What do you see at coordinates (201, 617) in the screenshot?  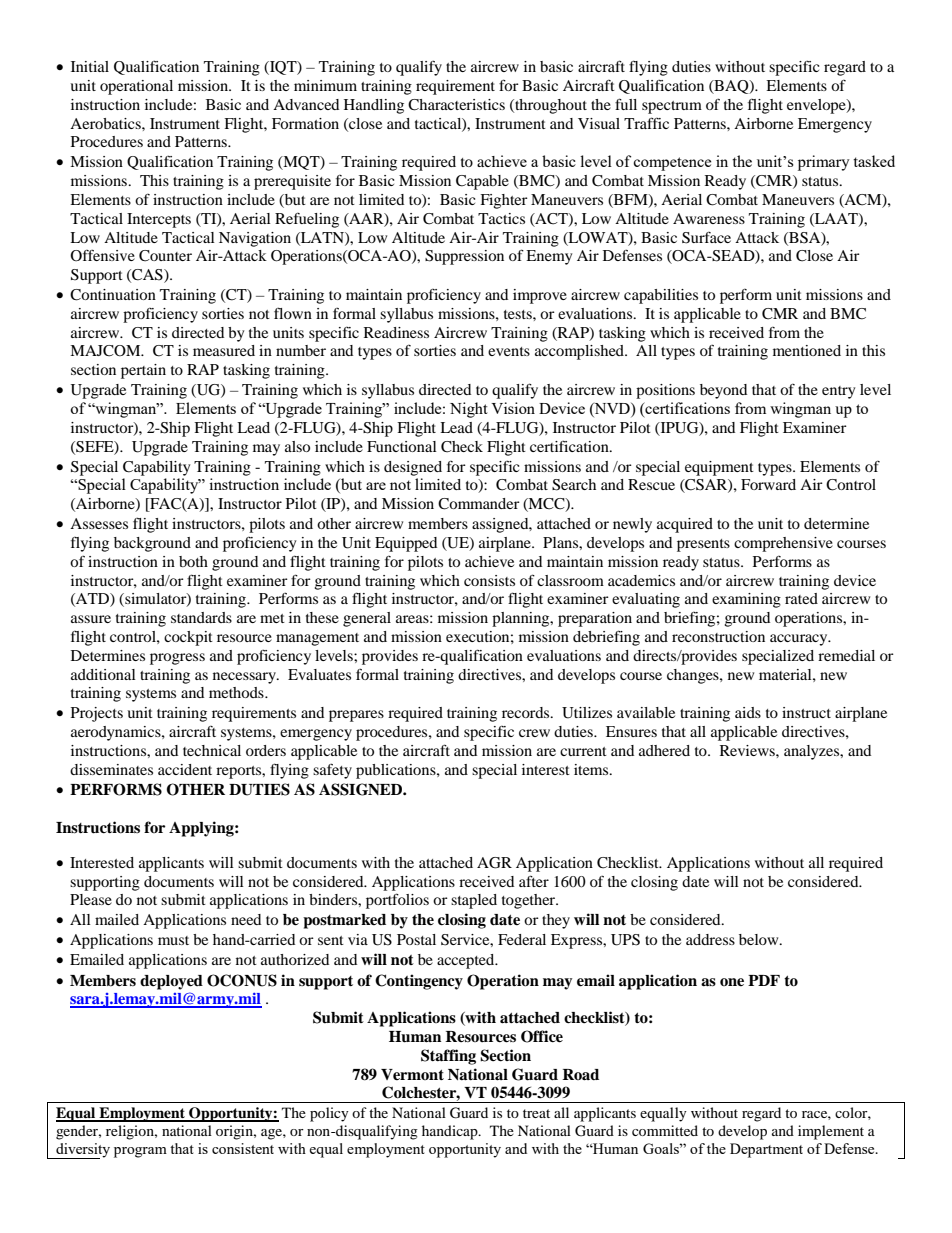 I see `standards` at bounding box center [201, 617].
